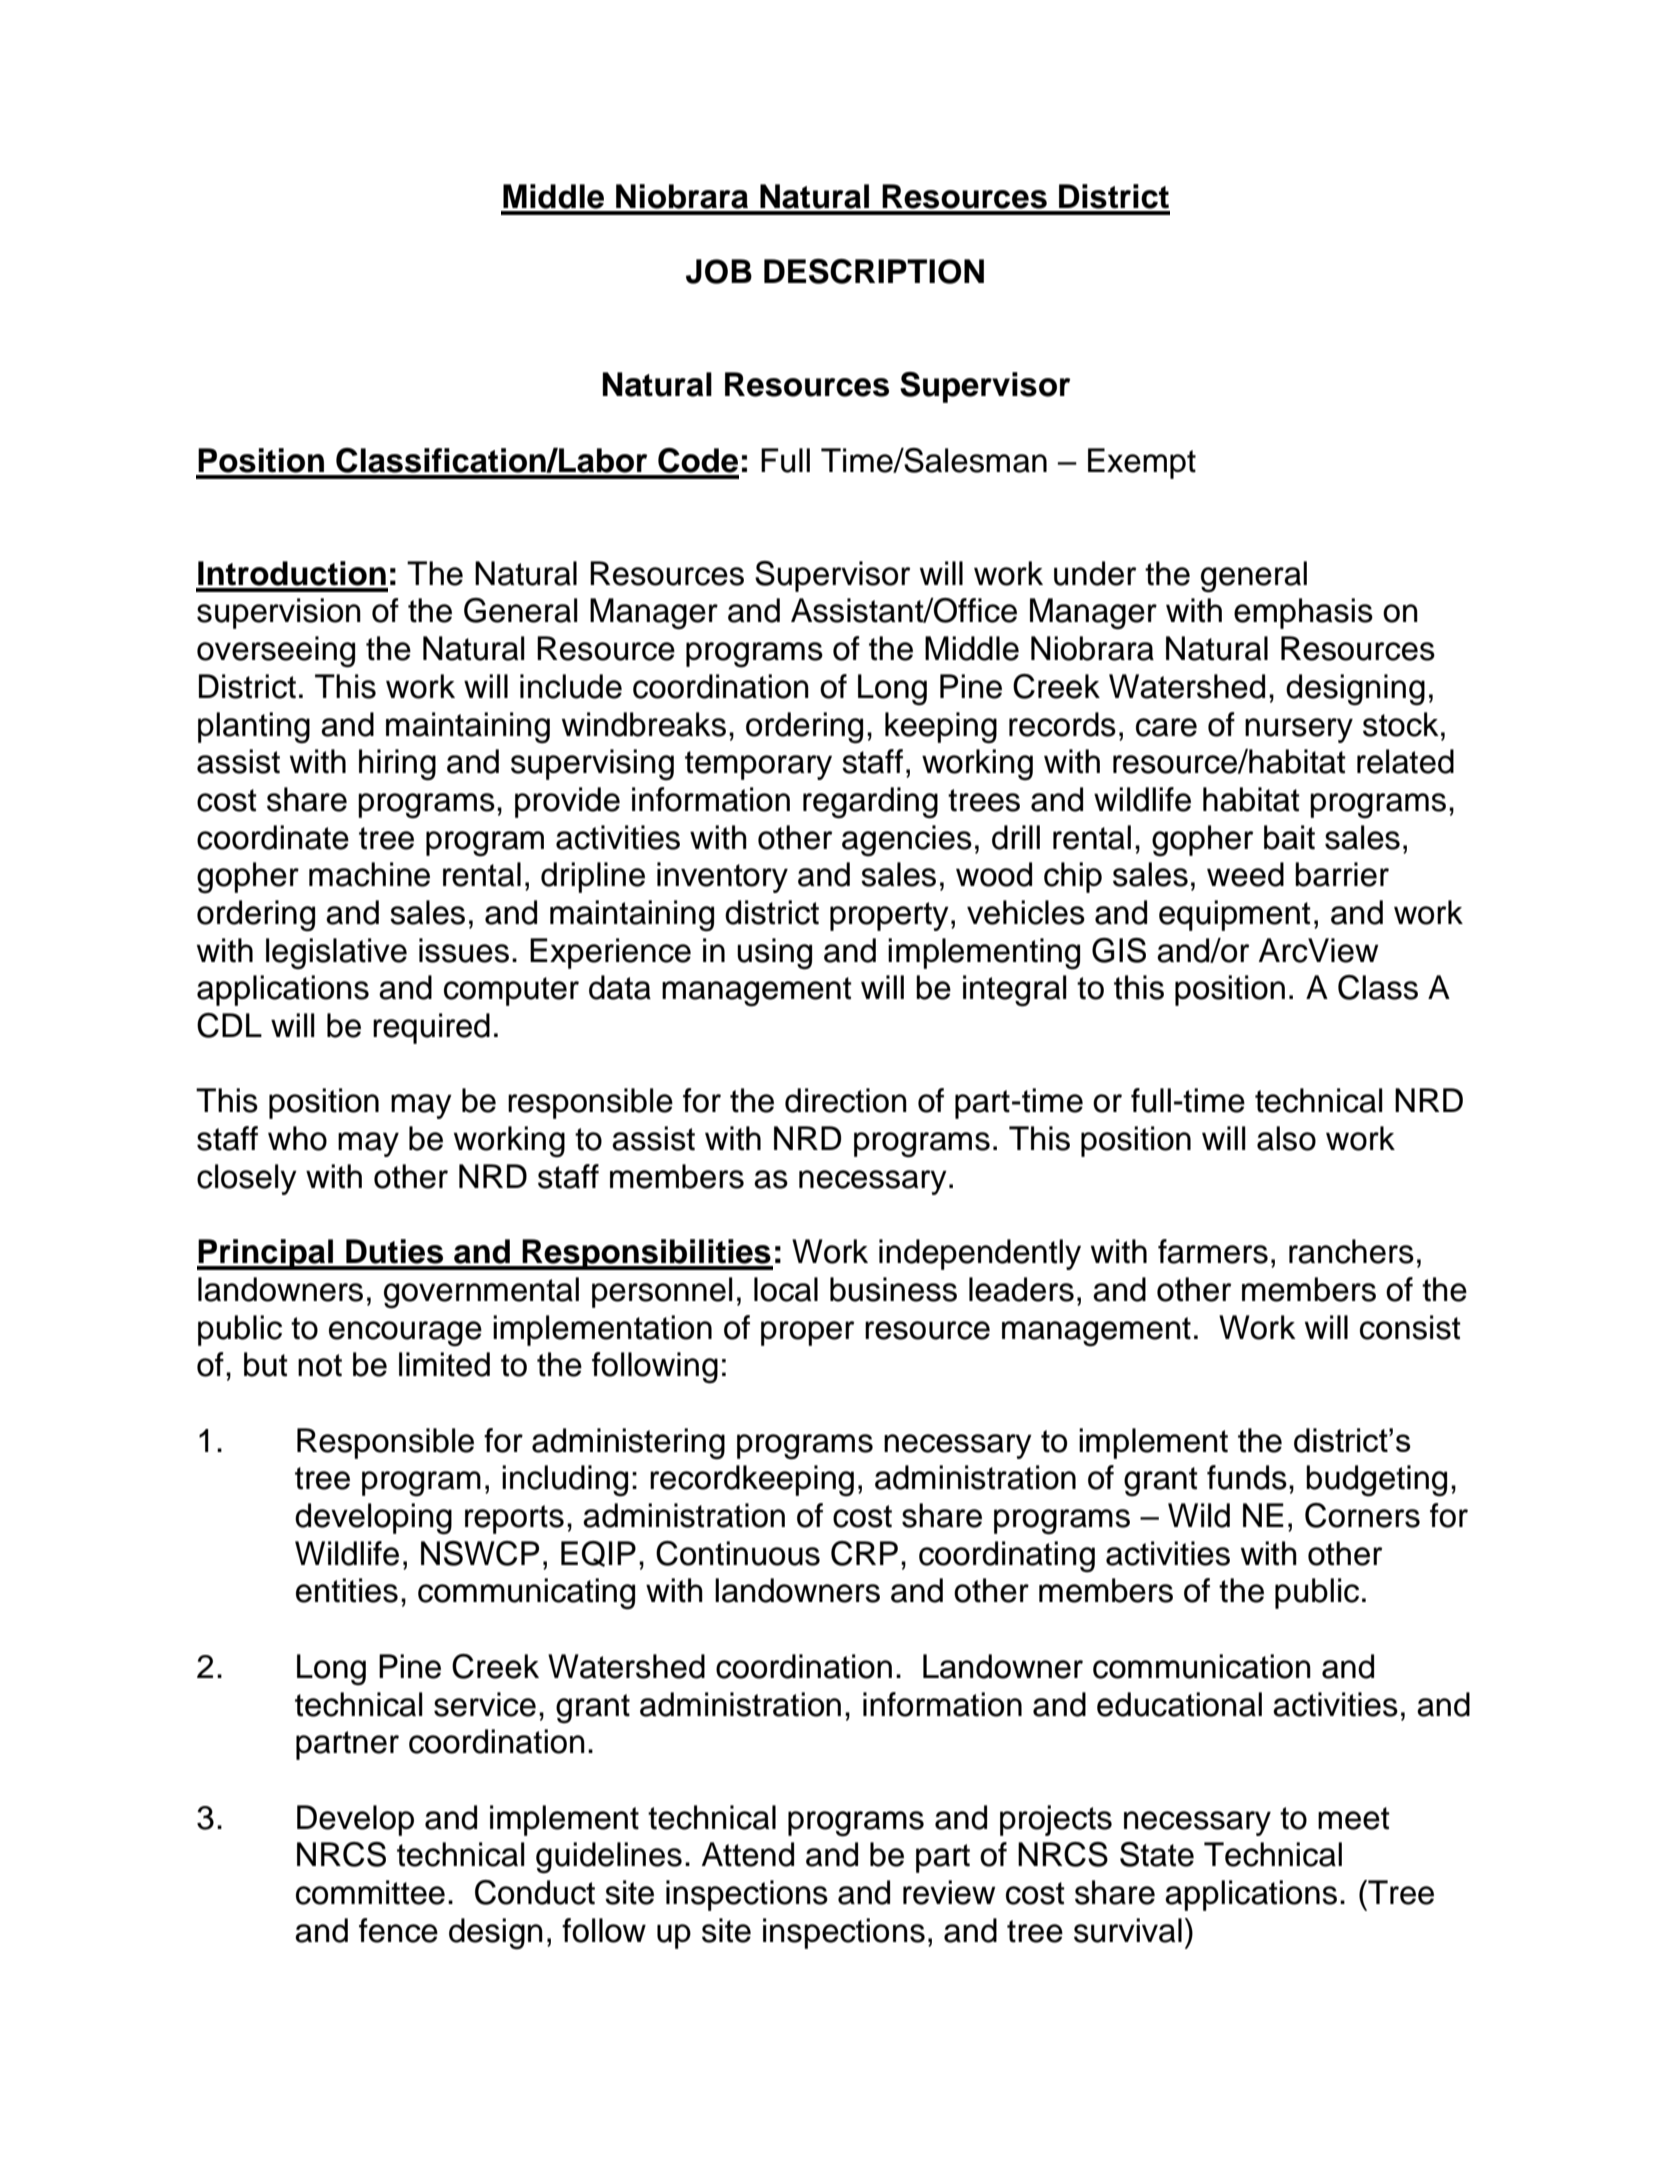 Image resolution: width=1671 pixels, height=2163 pixels. Describe the element at coordinates (846, 1100) in the document. I see `direction` at that location.
